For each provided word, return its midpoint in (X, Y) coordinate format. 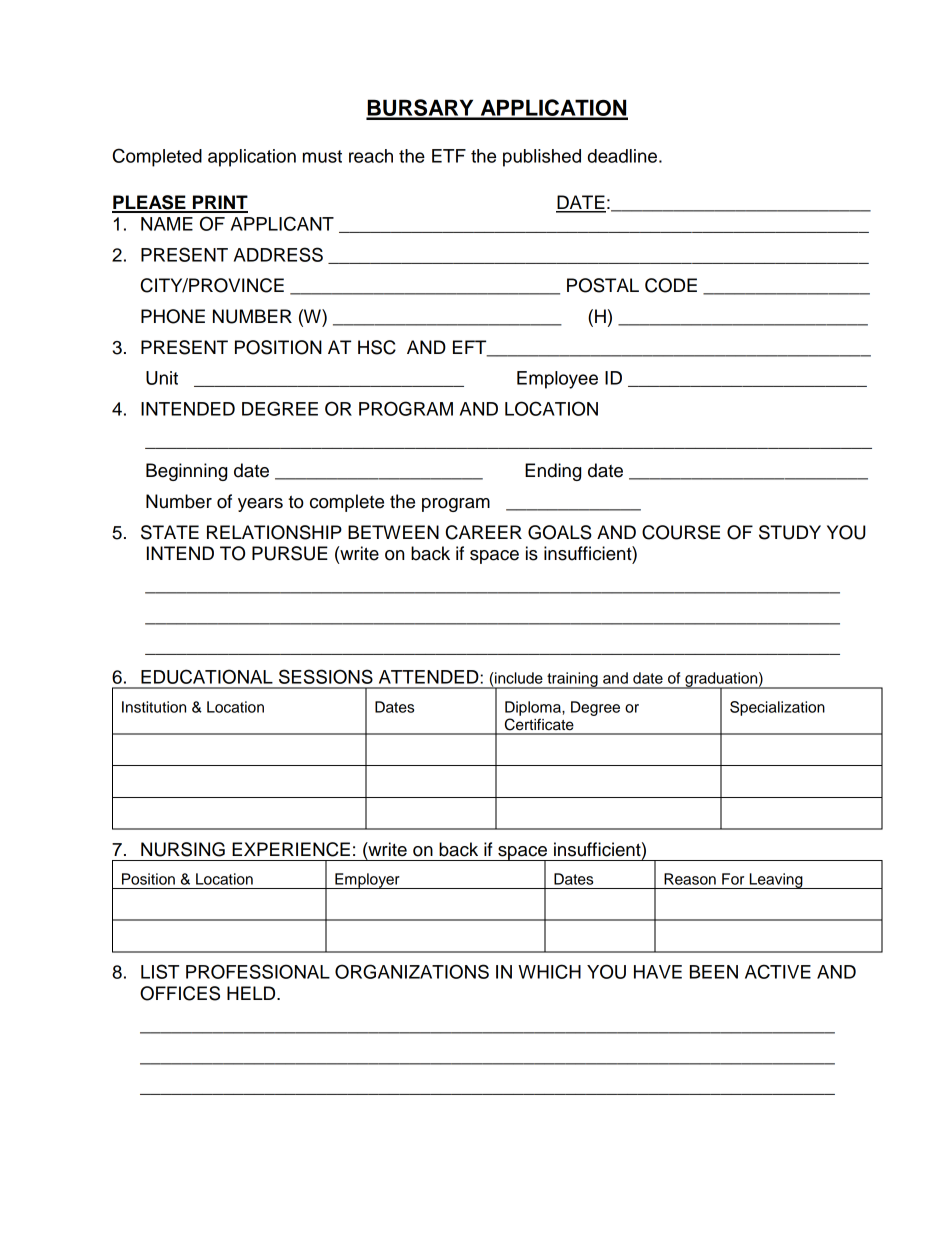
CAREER (484, 532)
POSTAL (603, 285)
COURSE (681, 532)
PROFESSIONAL (258, 971)
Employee (557, 380)
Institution (154, 707)
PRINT (219, 203)
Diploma (534, 708)
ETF (449, 156)
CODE (671, 285)
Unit (162, 378)
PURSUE (290, 553)
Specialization (777, 708)
